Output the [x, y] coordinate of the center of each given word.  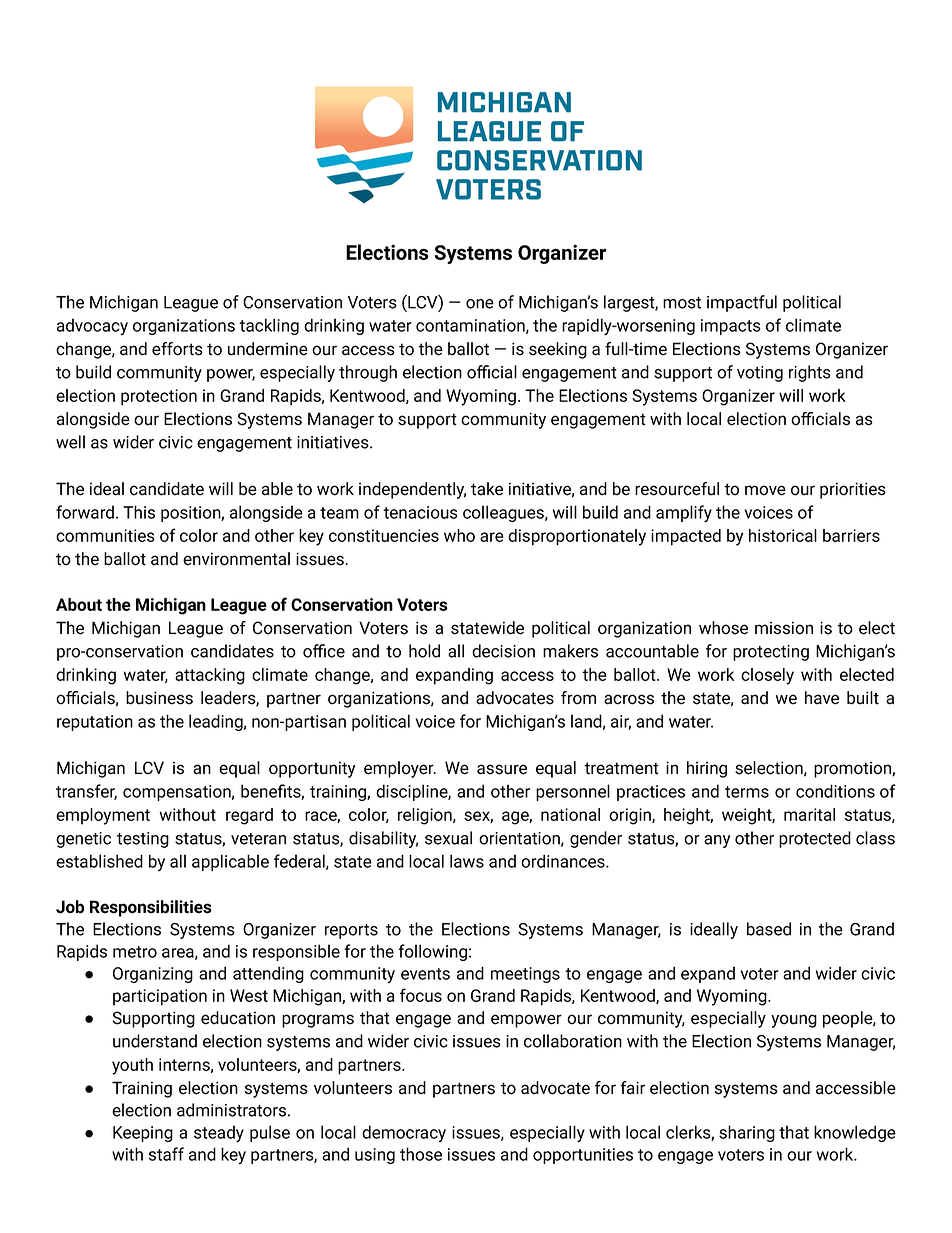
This [139, 512]
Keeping [143, 1134]
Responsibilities [151, 908]
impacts [731, 327]
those [421, 1154]
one [480, 304]
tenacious [420, 512]
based [769, 929]
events [425, 974]
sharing [747, 1133]
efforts [177, 349]
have [822, 698]
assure [502, 769]
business [159, 698]
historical [783, 535]
